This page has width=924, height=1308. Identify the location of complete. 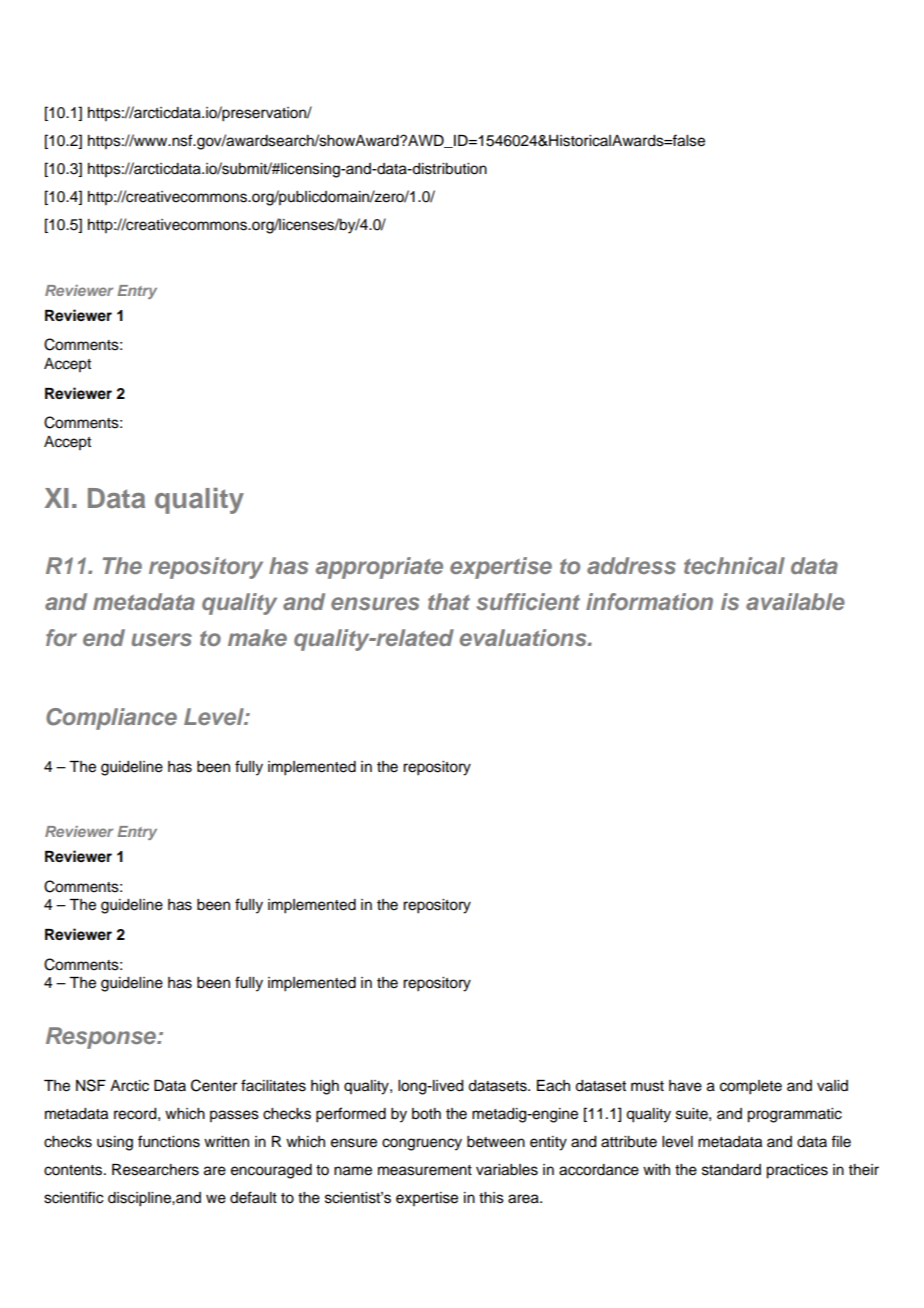
(751, 1087).
